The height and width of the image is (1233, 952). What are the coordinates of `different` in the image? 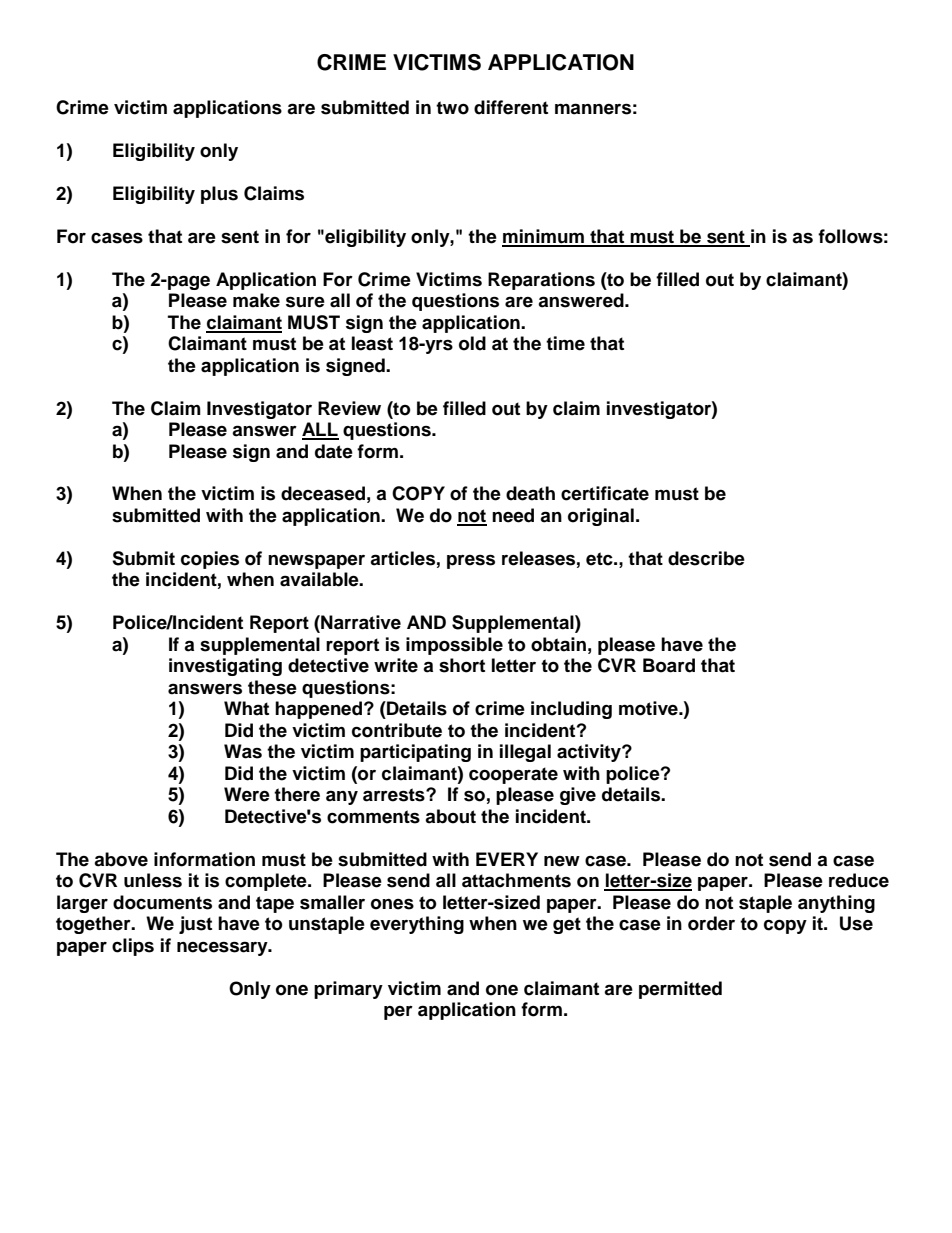 It's located at (511, 107).
